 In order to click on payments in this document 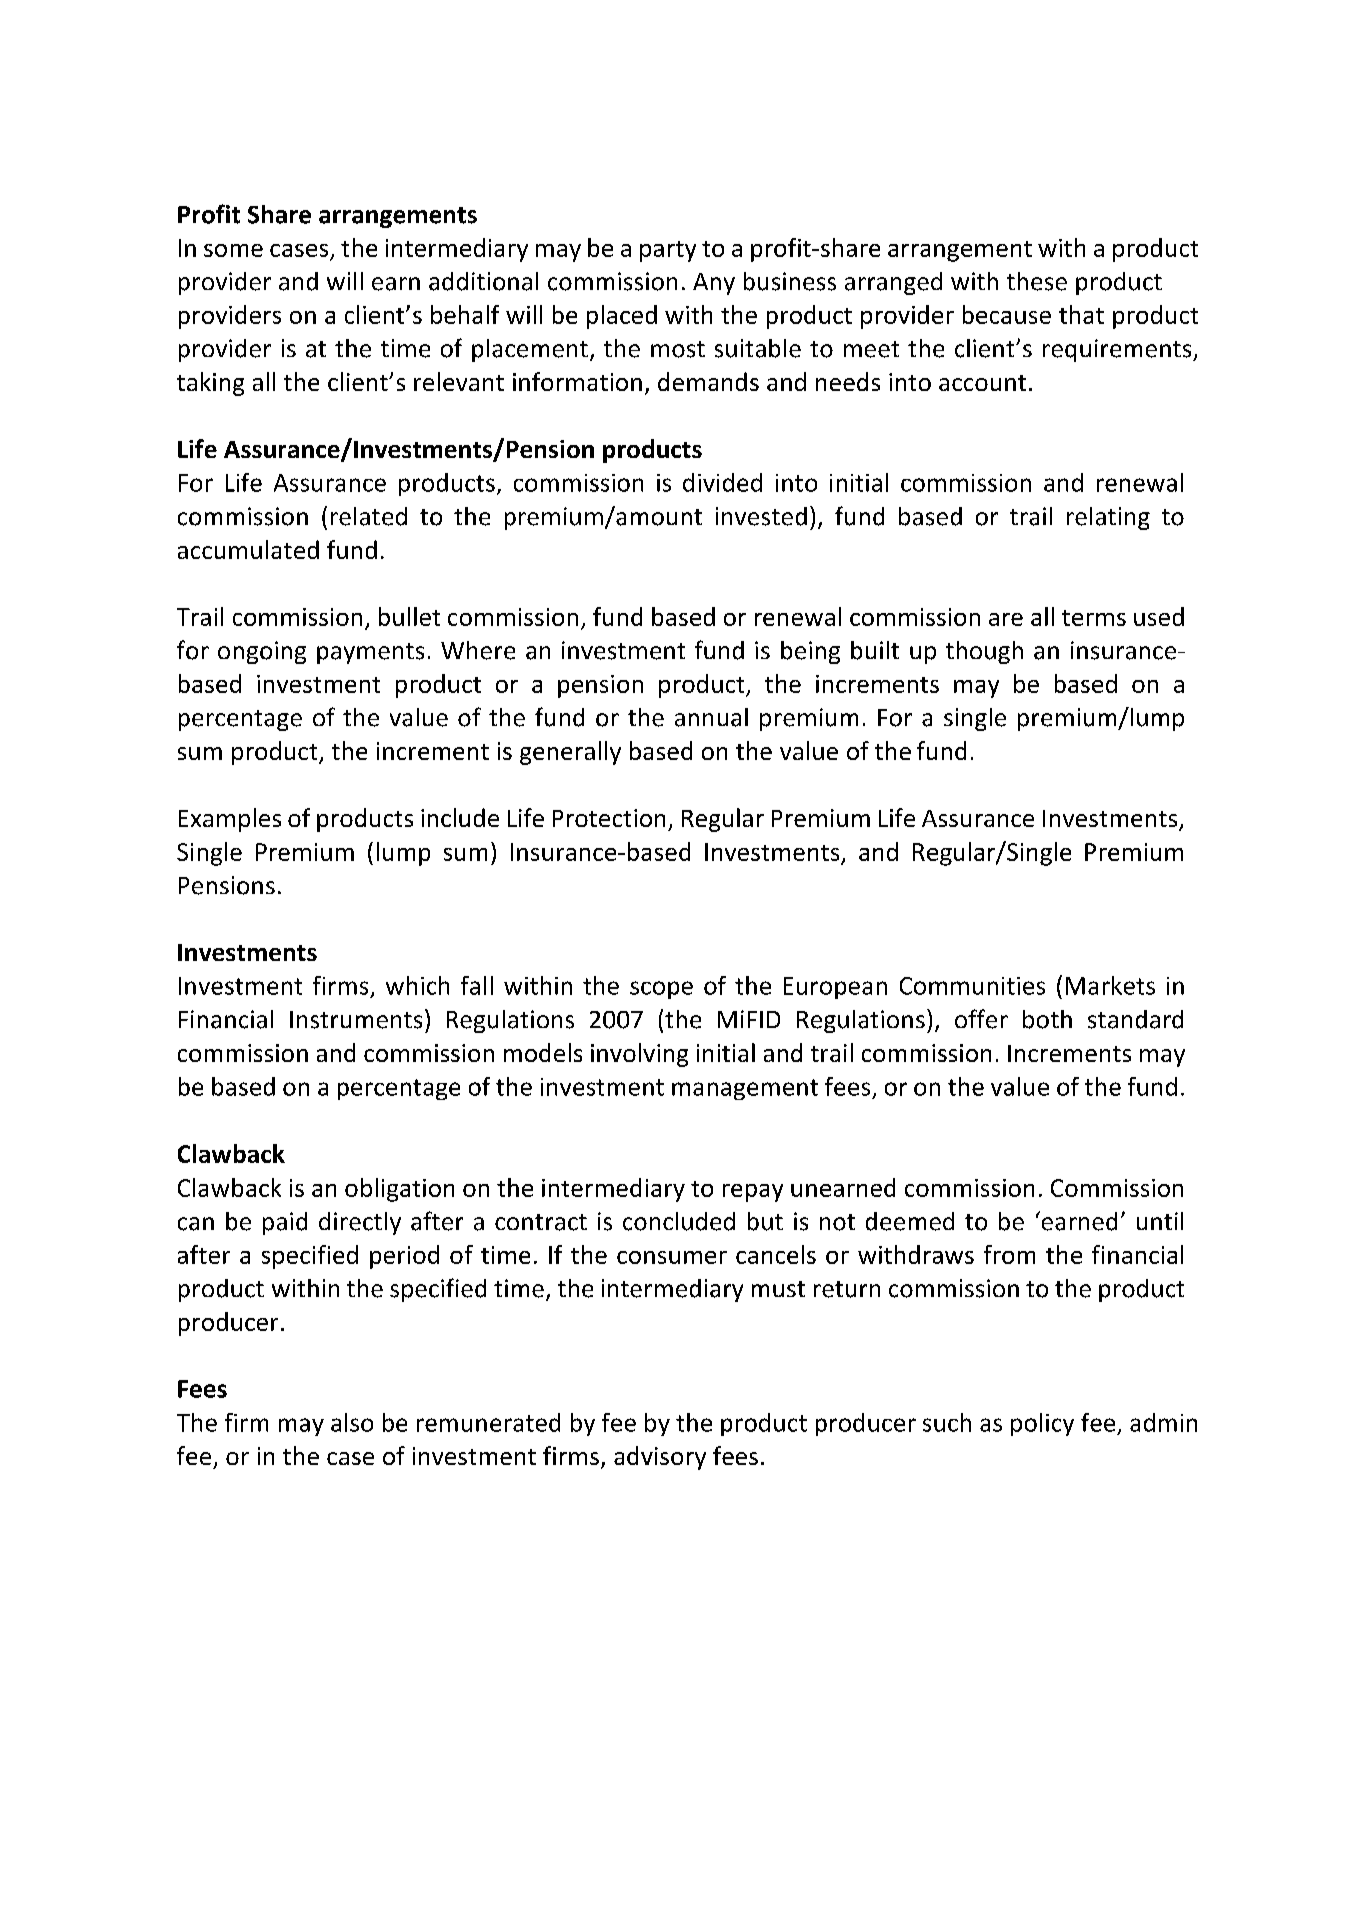, I will do `click(370, 653)`.
